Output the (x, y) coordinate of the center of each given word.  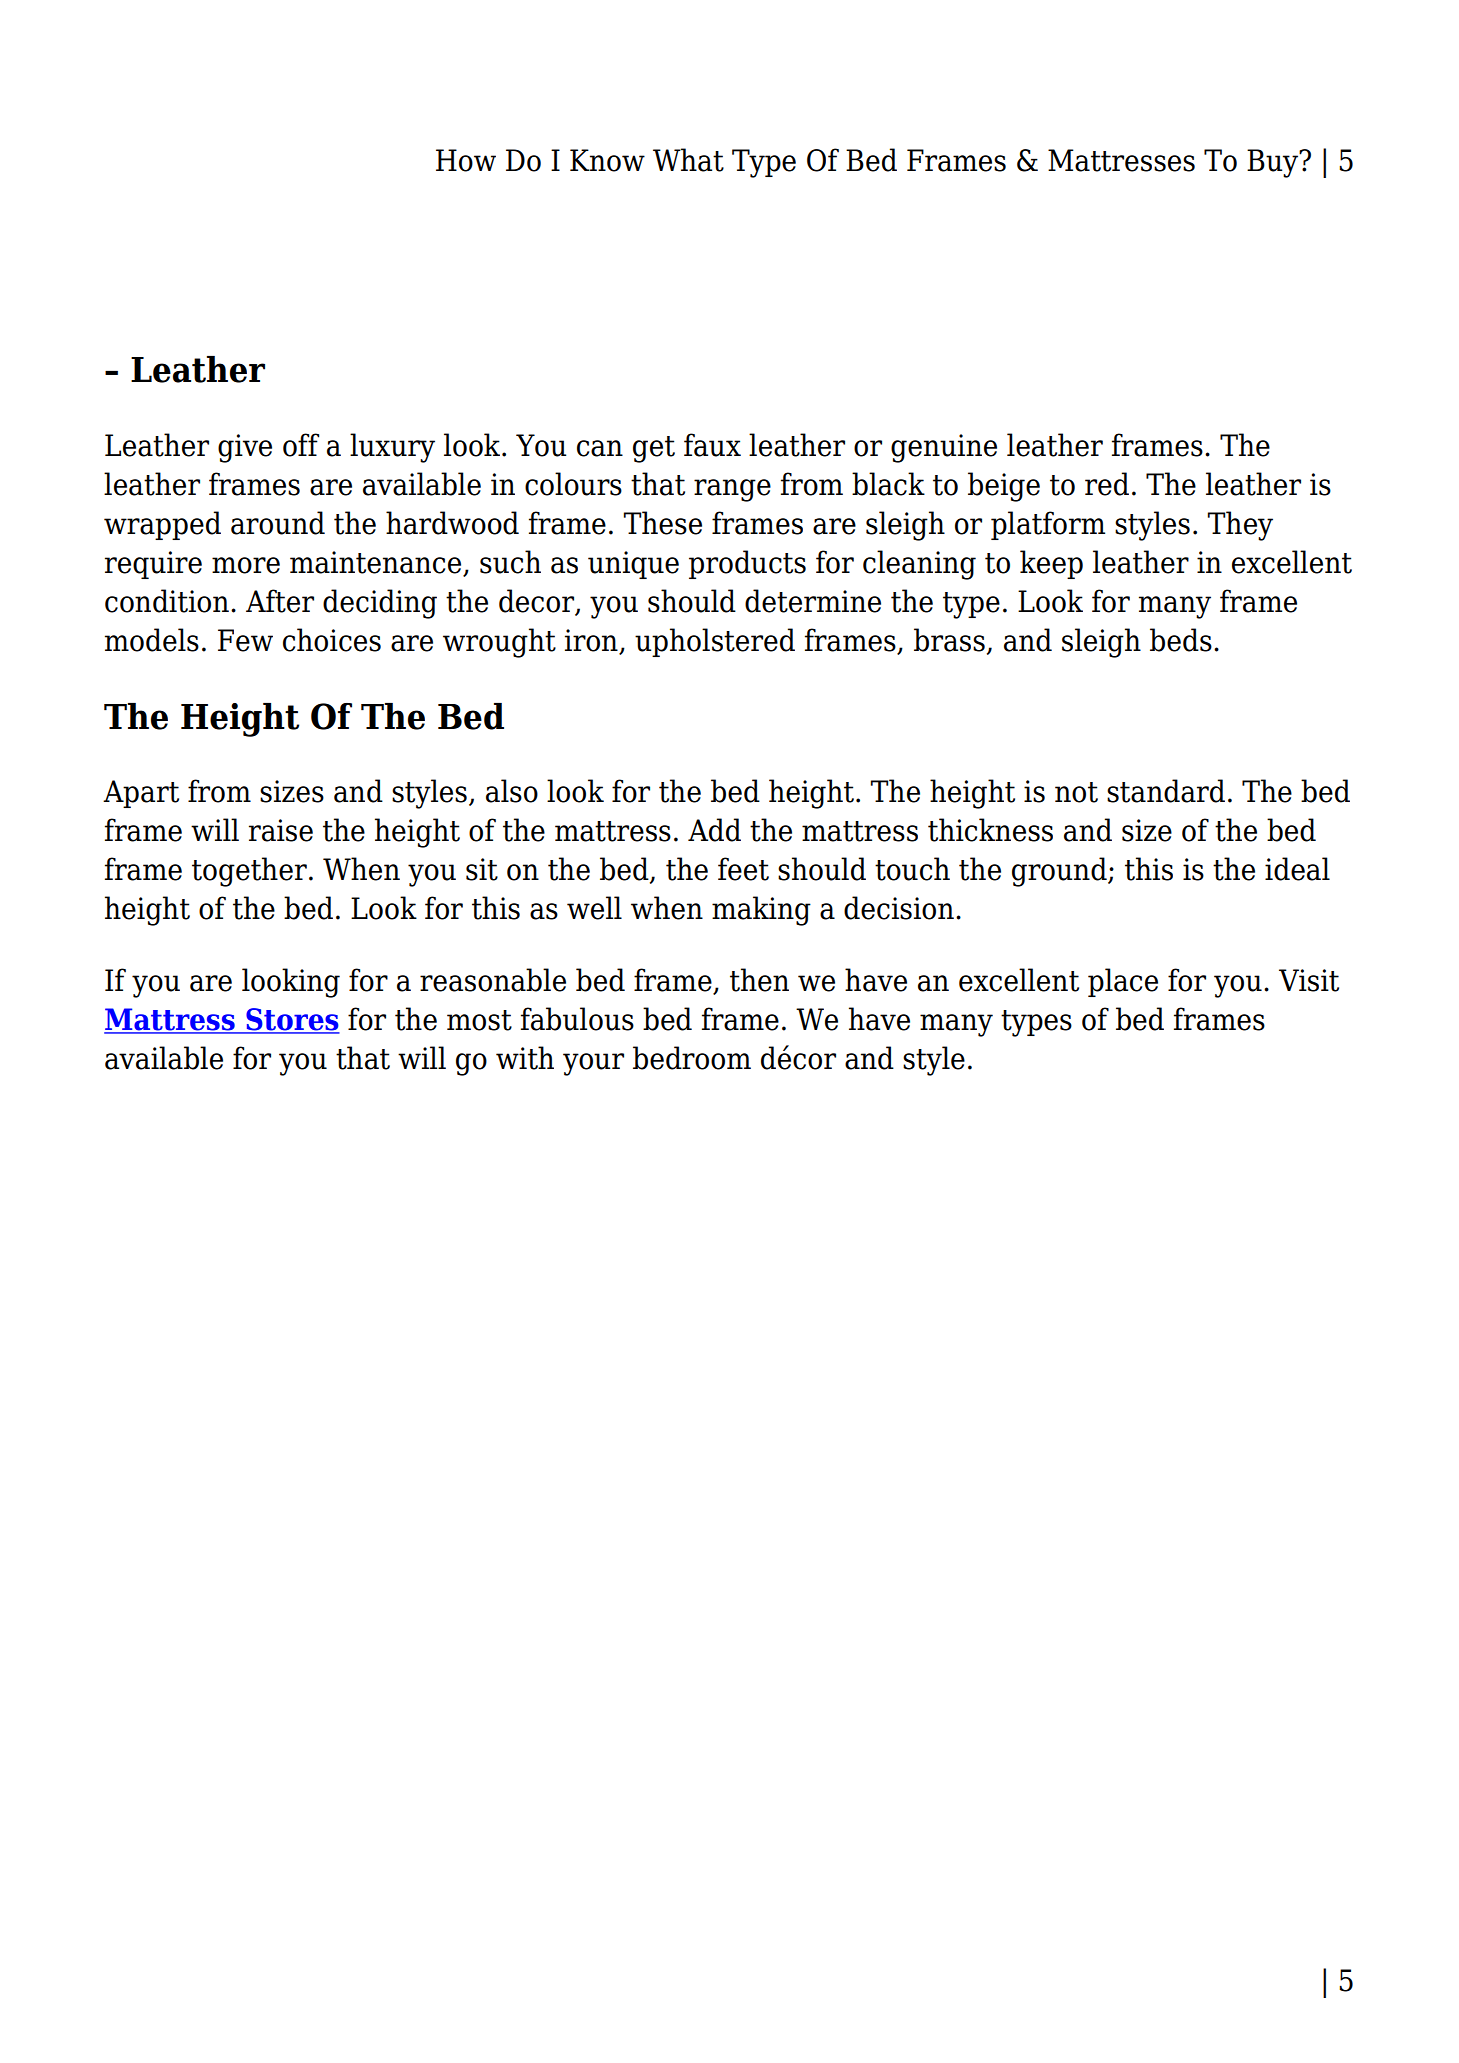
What (688, 160)
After (280, 601)
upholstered (715, 642)
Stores (292, 1020)
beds (1181, 640)
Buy (1273, 163)
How (466, 160)
